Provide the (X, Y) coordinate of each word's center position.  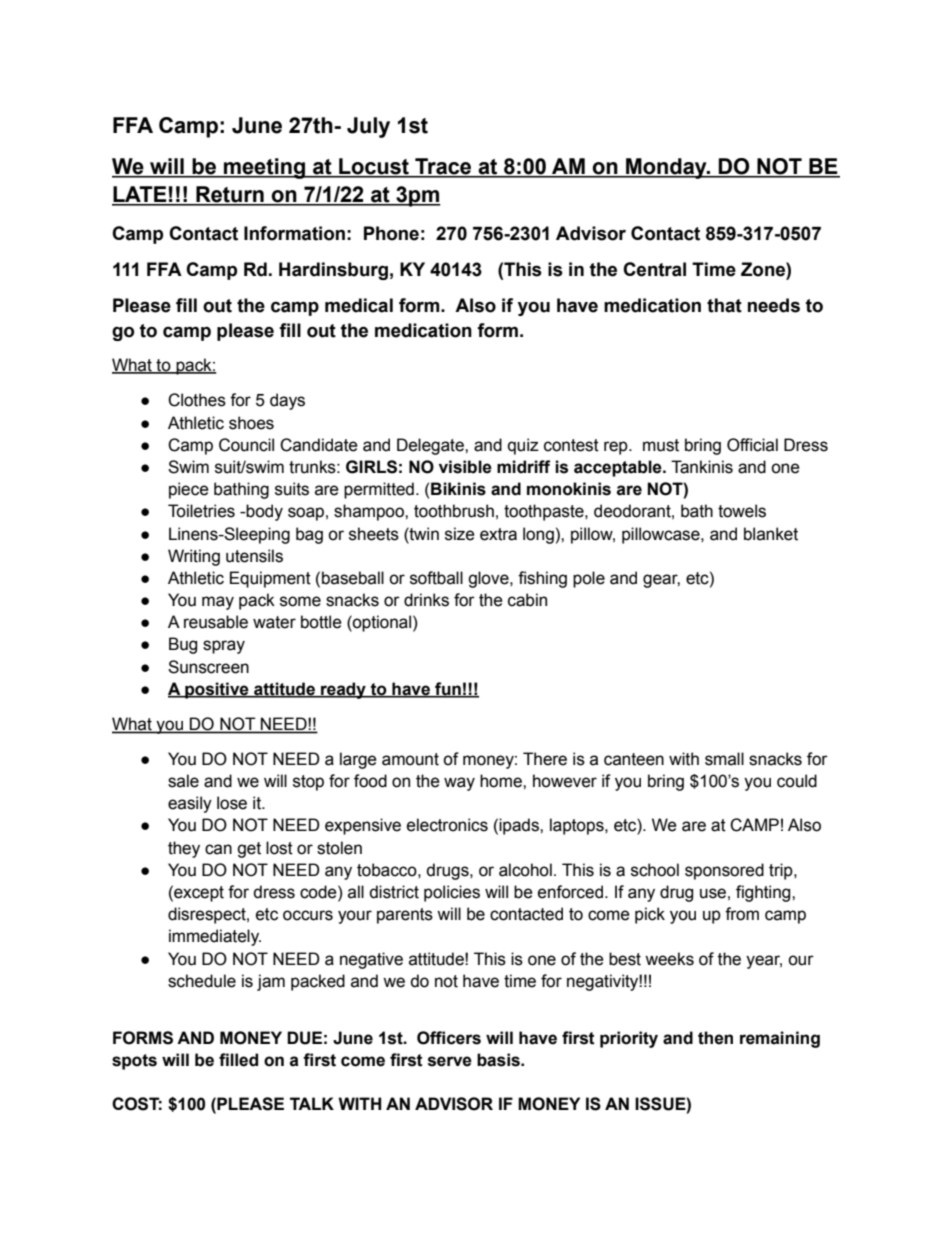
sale (183, 781)
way (459, 784)
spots (134, 1062)
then (715, 1038)
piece (189, 490)
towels (742, 511)
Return (230, 195)
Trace (443, 167)
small (724, 759)
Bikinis (458, 489)
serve (450, 1061)
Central (654, 269)
